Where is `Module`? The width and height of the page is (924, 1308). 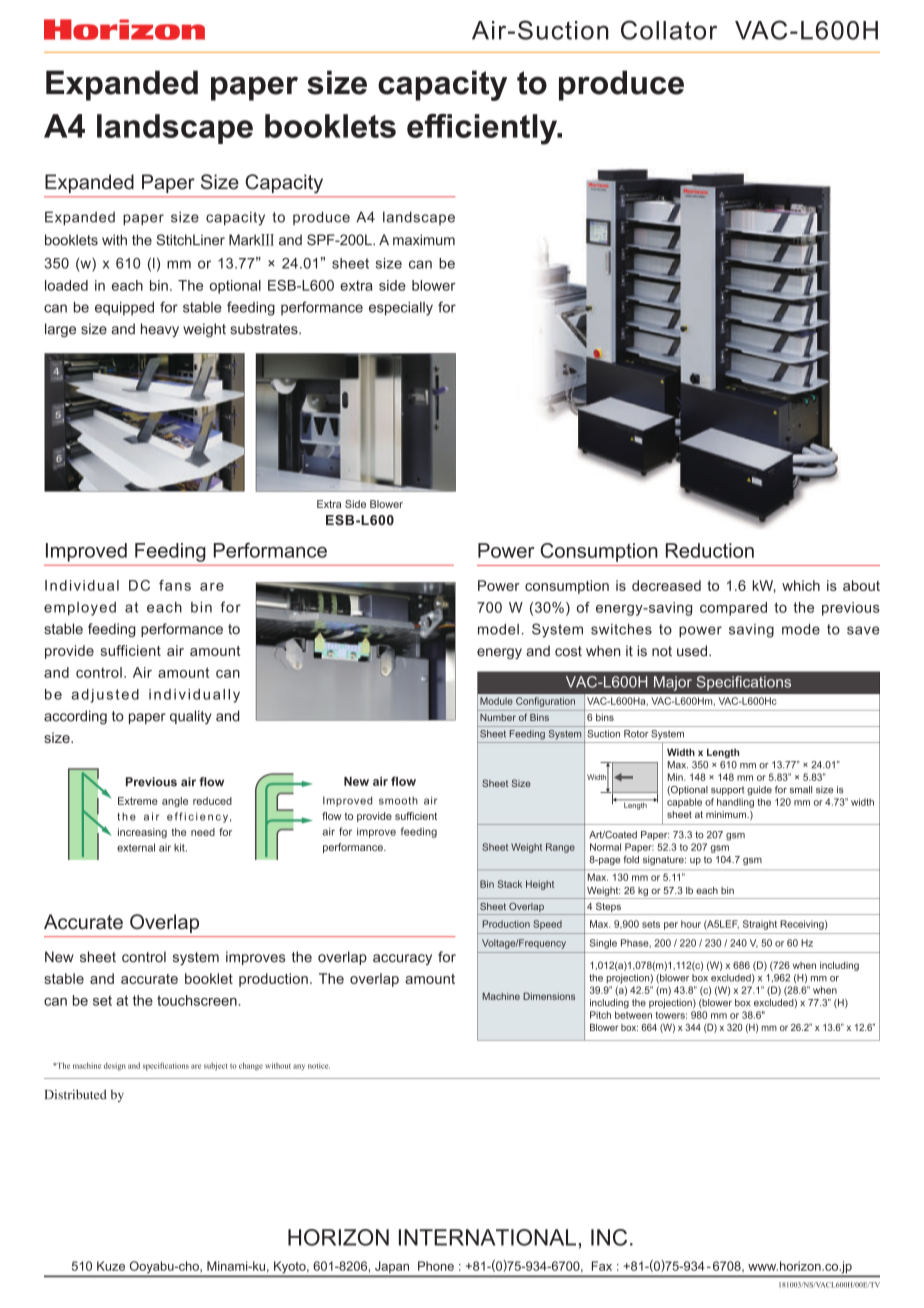
Module is located at coordinates (496, 701).
